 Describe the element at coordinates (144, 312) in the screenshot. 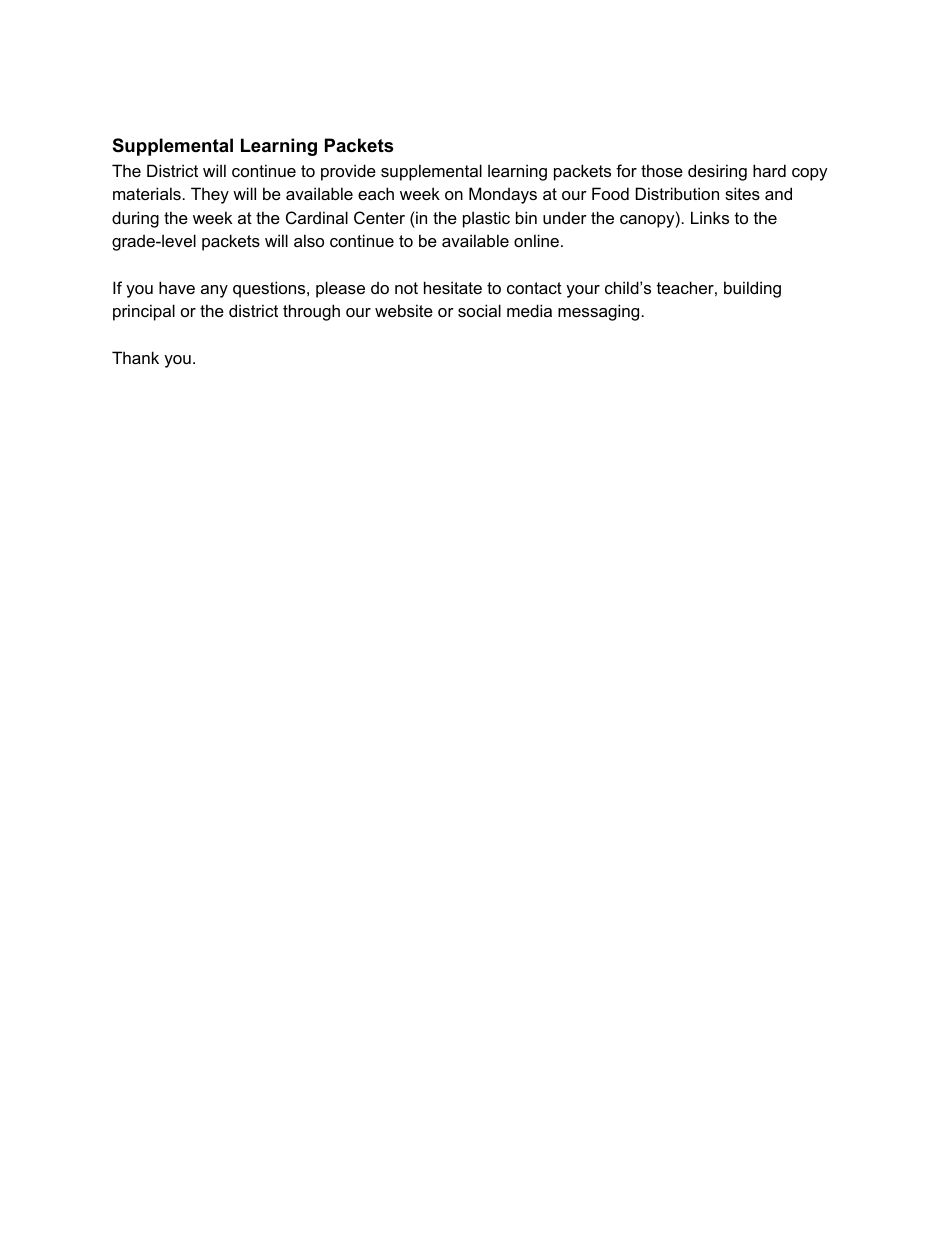

I see `principal` at that location.
